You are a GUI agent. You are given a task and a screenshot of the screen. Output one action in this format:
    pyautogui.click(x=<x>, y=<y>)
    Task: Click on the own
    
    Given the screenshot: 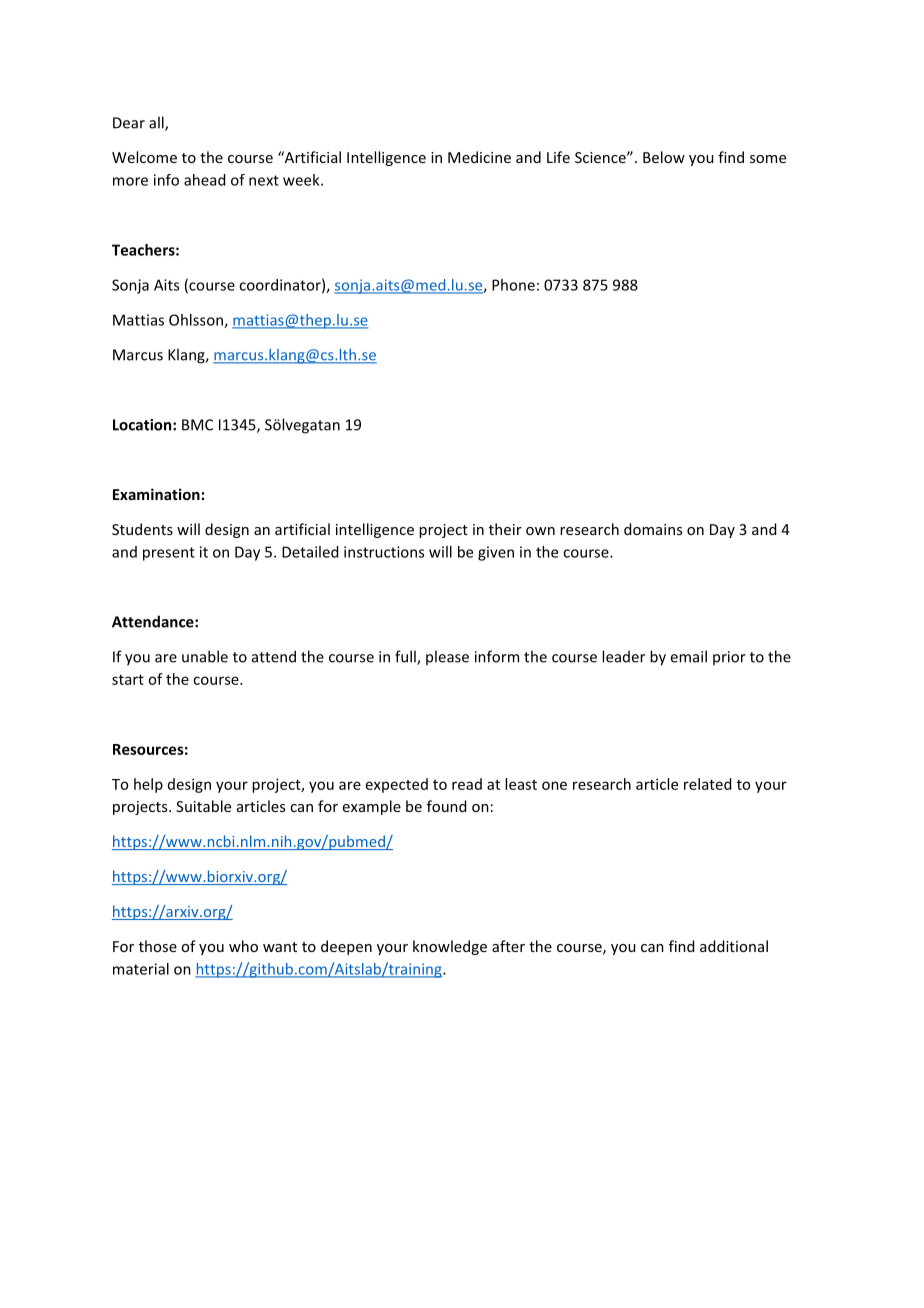 What is the action you would take?
    pyautogui.click(x=540, y=531)
